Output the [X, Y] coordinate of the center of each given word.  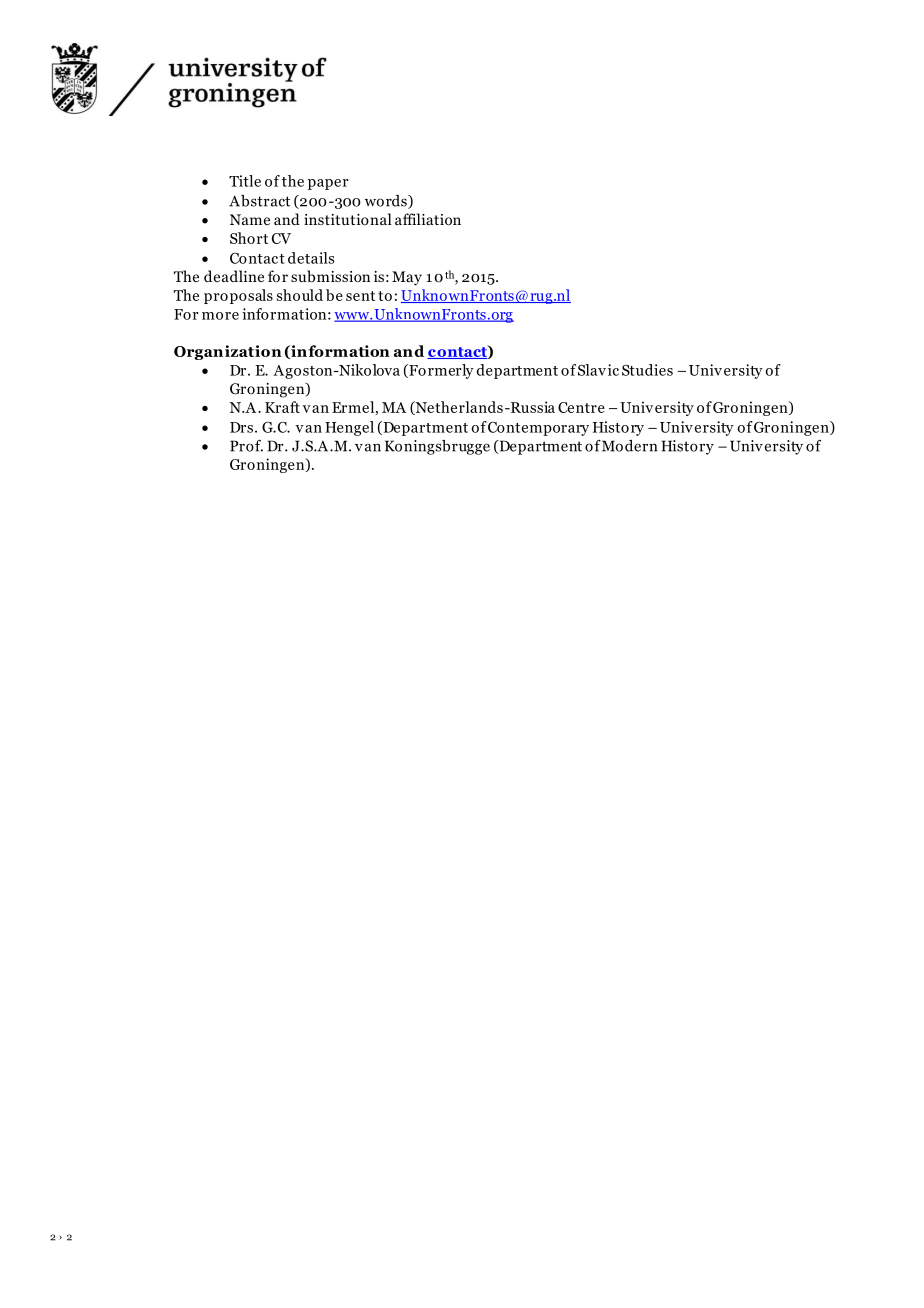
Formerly [440, 371]
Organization [228, 352]
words [387, 202]
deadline [234, 276]
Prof [246, 446]
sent [360, 296]
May [407, 278]
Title [245, 181]
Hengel [349, 428]
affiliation [428, 219]
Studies [647, 370]
